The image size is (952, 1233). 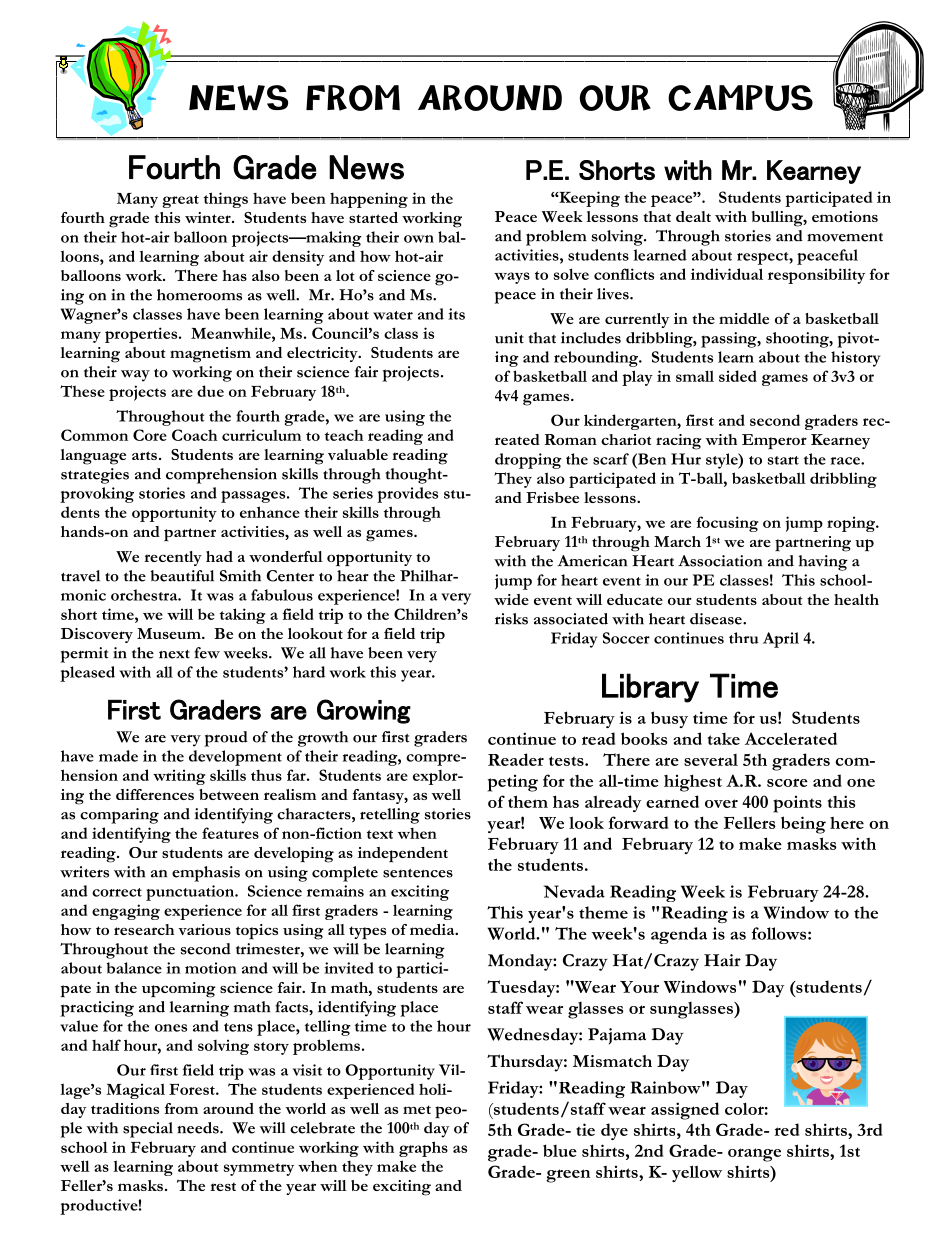 What do you see at coordinates (511, 619) in the screenshot?
I see `risks` at bounding box center [511, 619].
